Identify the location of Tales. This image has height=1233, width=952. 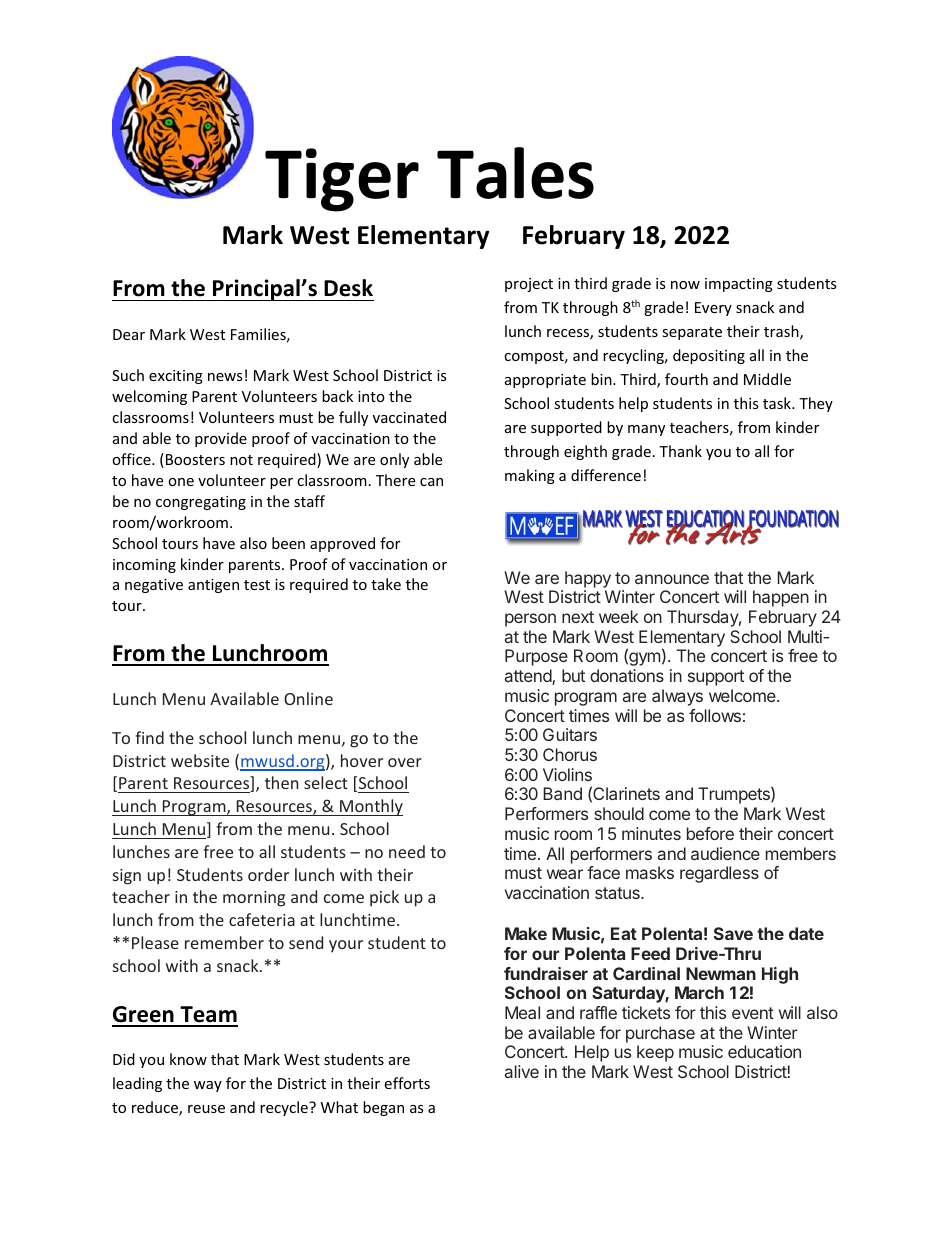
(515, 173).
